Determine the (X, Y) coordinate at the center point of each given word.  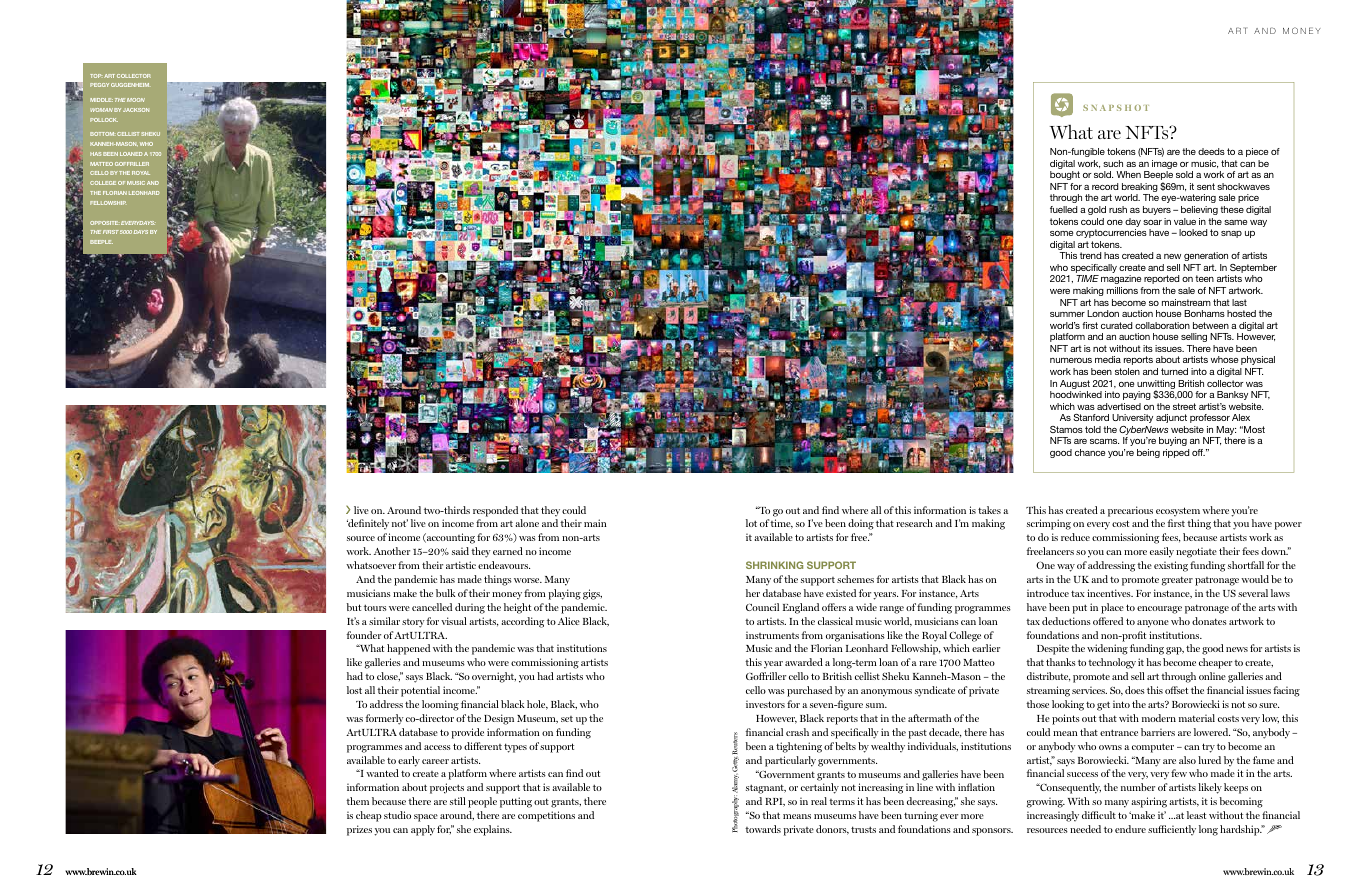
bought (1065, 175)
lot (751, 523)
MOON (136, 100)
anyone (1153, 624)
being (1148, 453)
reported (1161, 279)
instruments (772, 635)
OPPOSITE (104, 223)
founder (363, 635)
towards (763, 829)
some (1061, 233)
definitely (368, 524)
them (357, 801)
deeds (1211, 151)
